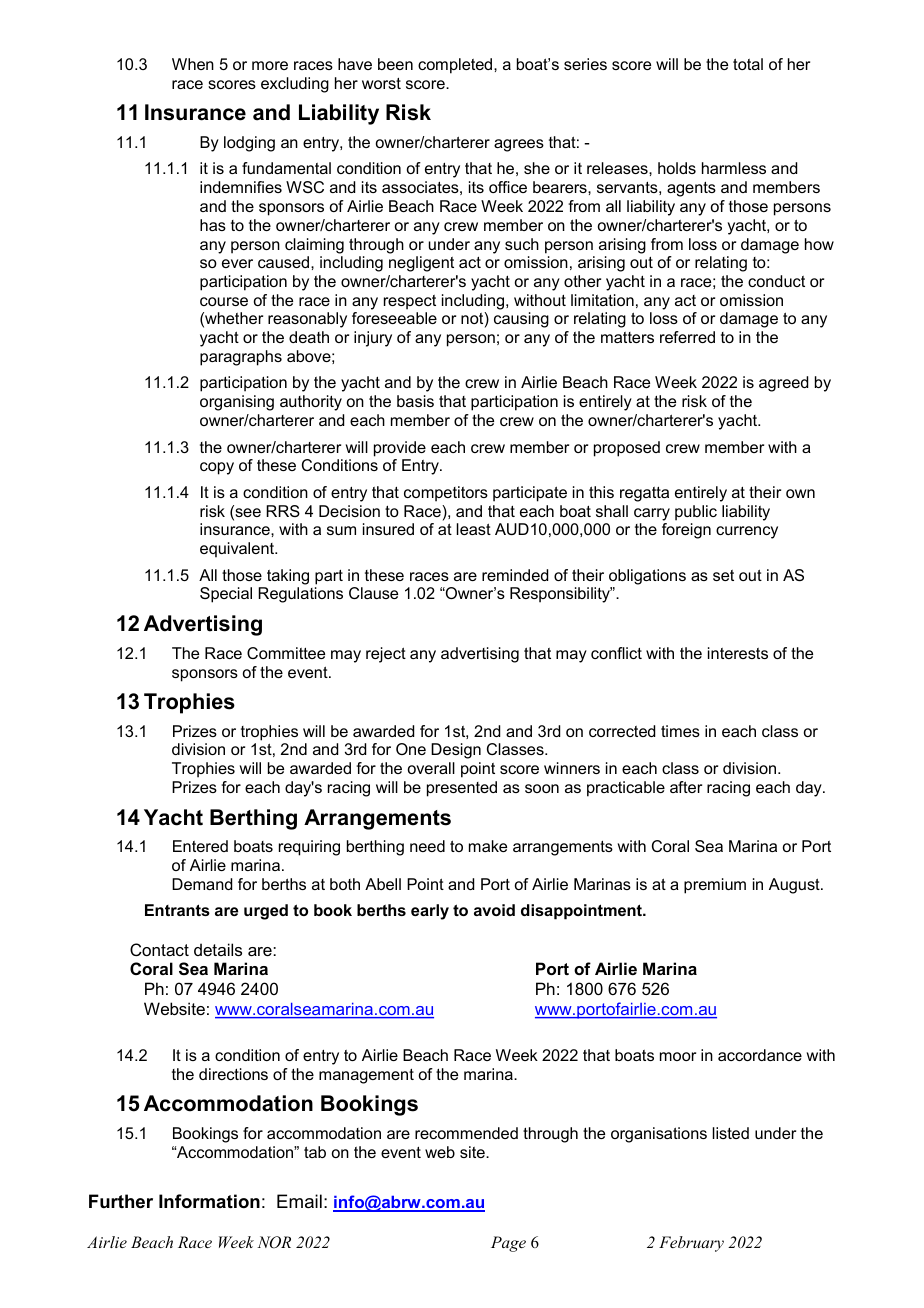 The height and width of the image is (1308, 924). I want to click on Special, so click(226, 595).
